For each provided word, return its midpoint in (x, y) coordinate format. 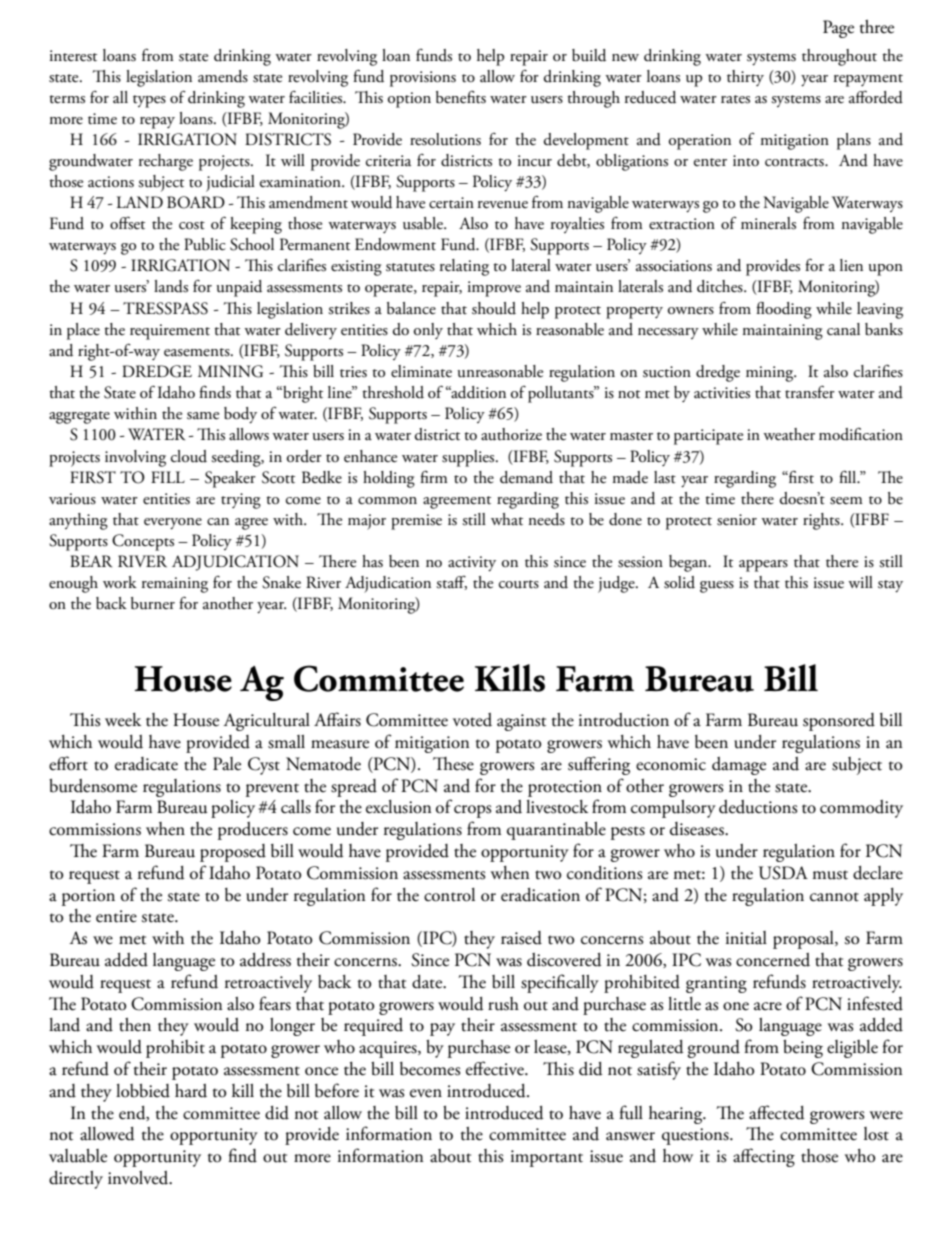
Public (205, 244)
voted (472, 720)
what (507, 519)
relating (464, 267)
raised (521, 938)
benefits (461, 97)
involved (139, 1178)
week (123, 720)
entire (116, 916)
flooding (784, 310)
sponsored (839, 722)
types (149, 101)
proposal (804, 940)
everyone (173, 523)
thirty (745, 78)
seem (846, 501)
